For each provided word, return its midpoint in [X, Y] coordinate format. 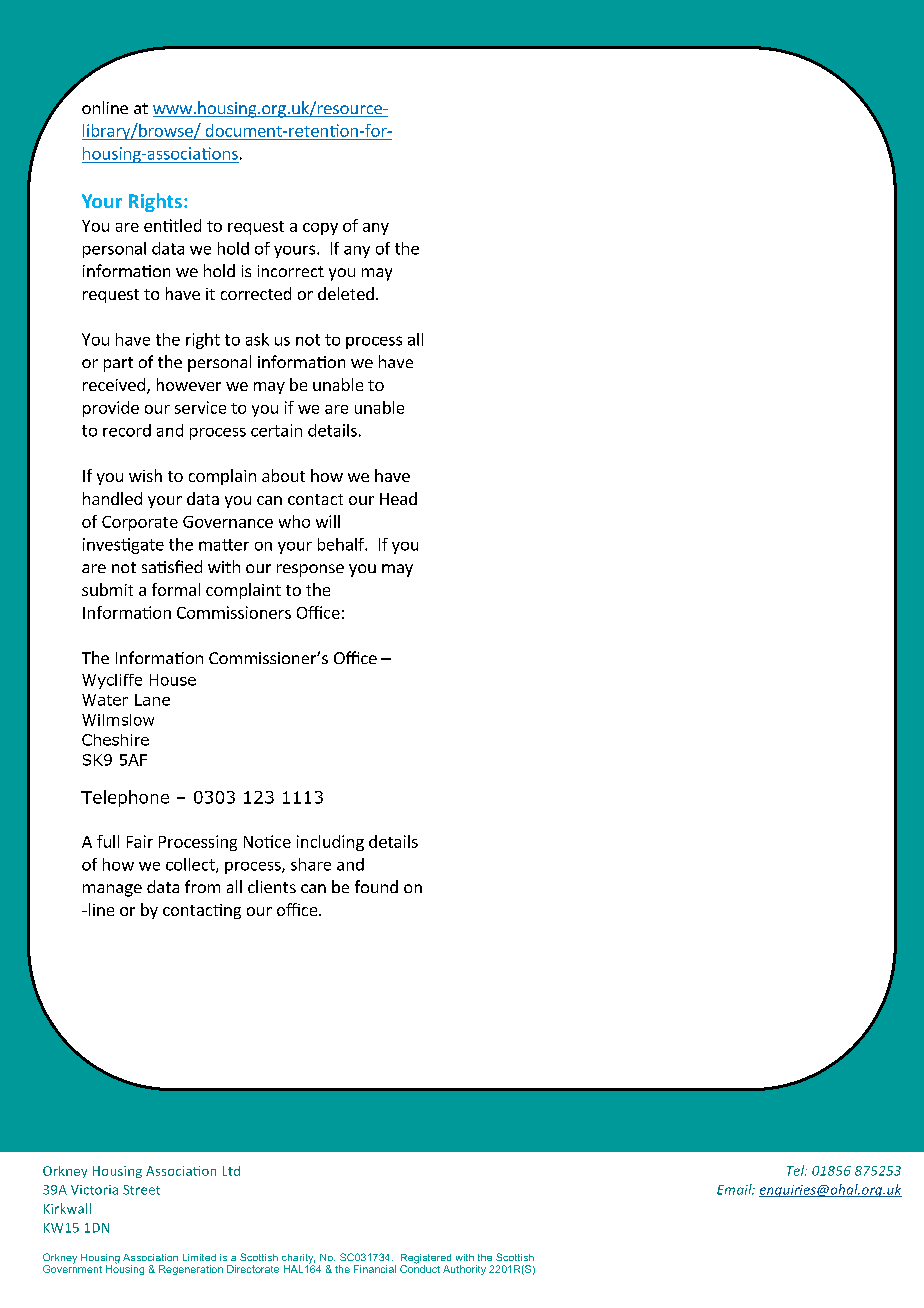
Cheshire [115, 740]
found [376, 886]
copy [320, 229]
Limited [199, 1257]
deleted [346, 293]
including [330, 843]
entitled [172, 225]
